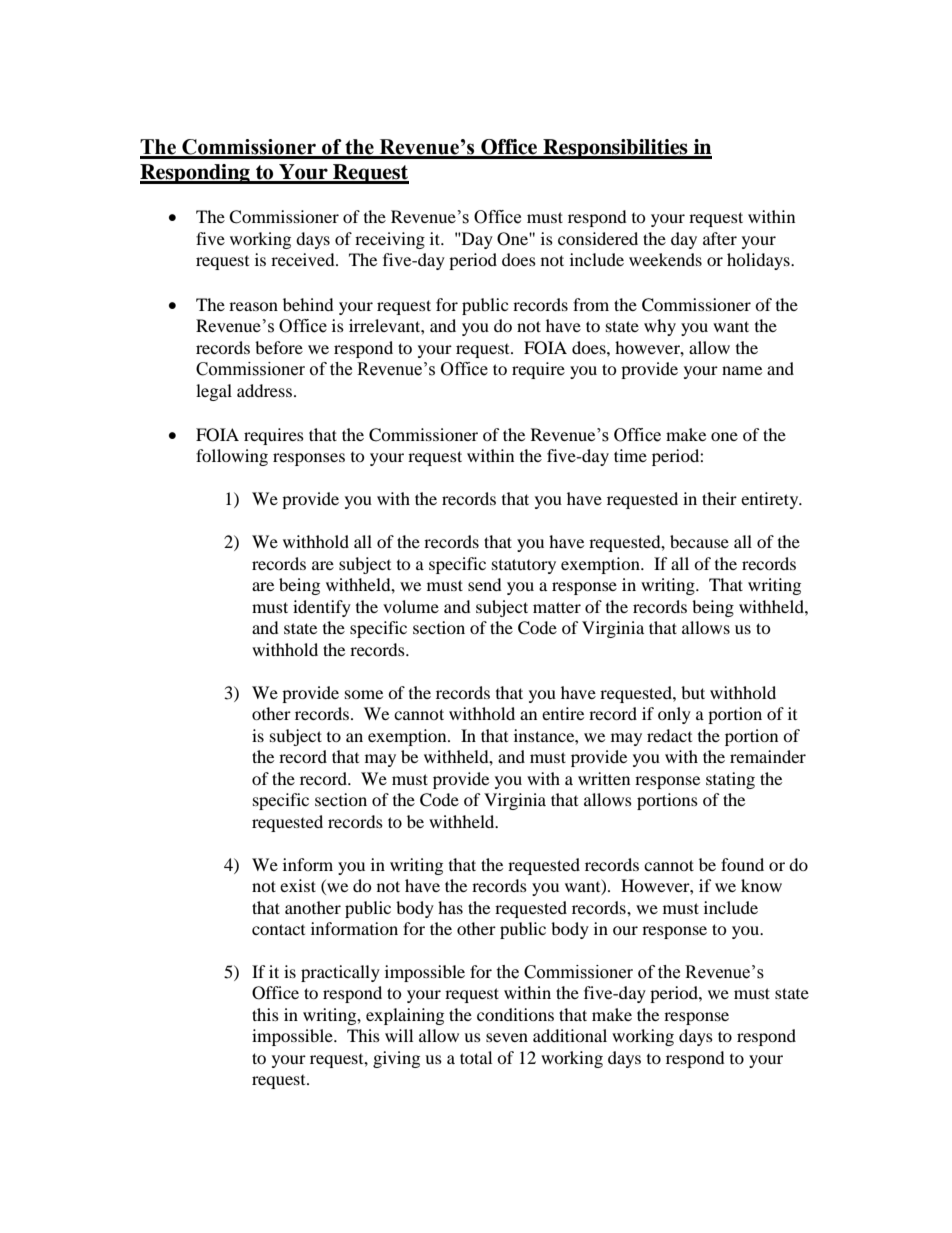 The image size is (952, 1233). I want to click on received, so click(304, 259).
